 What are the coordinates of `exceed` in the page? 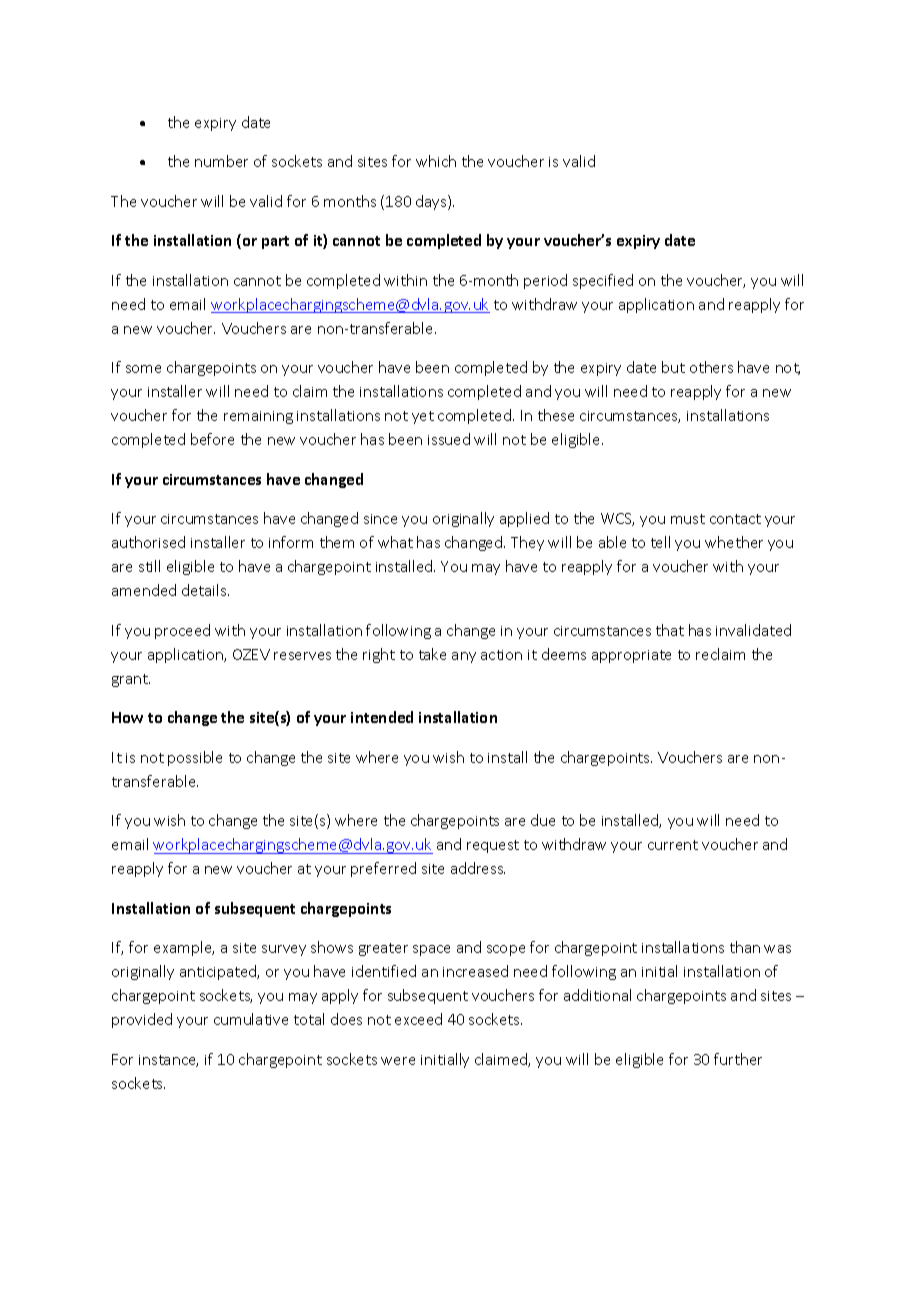 It's located at (418, 1019).
